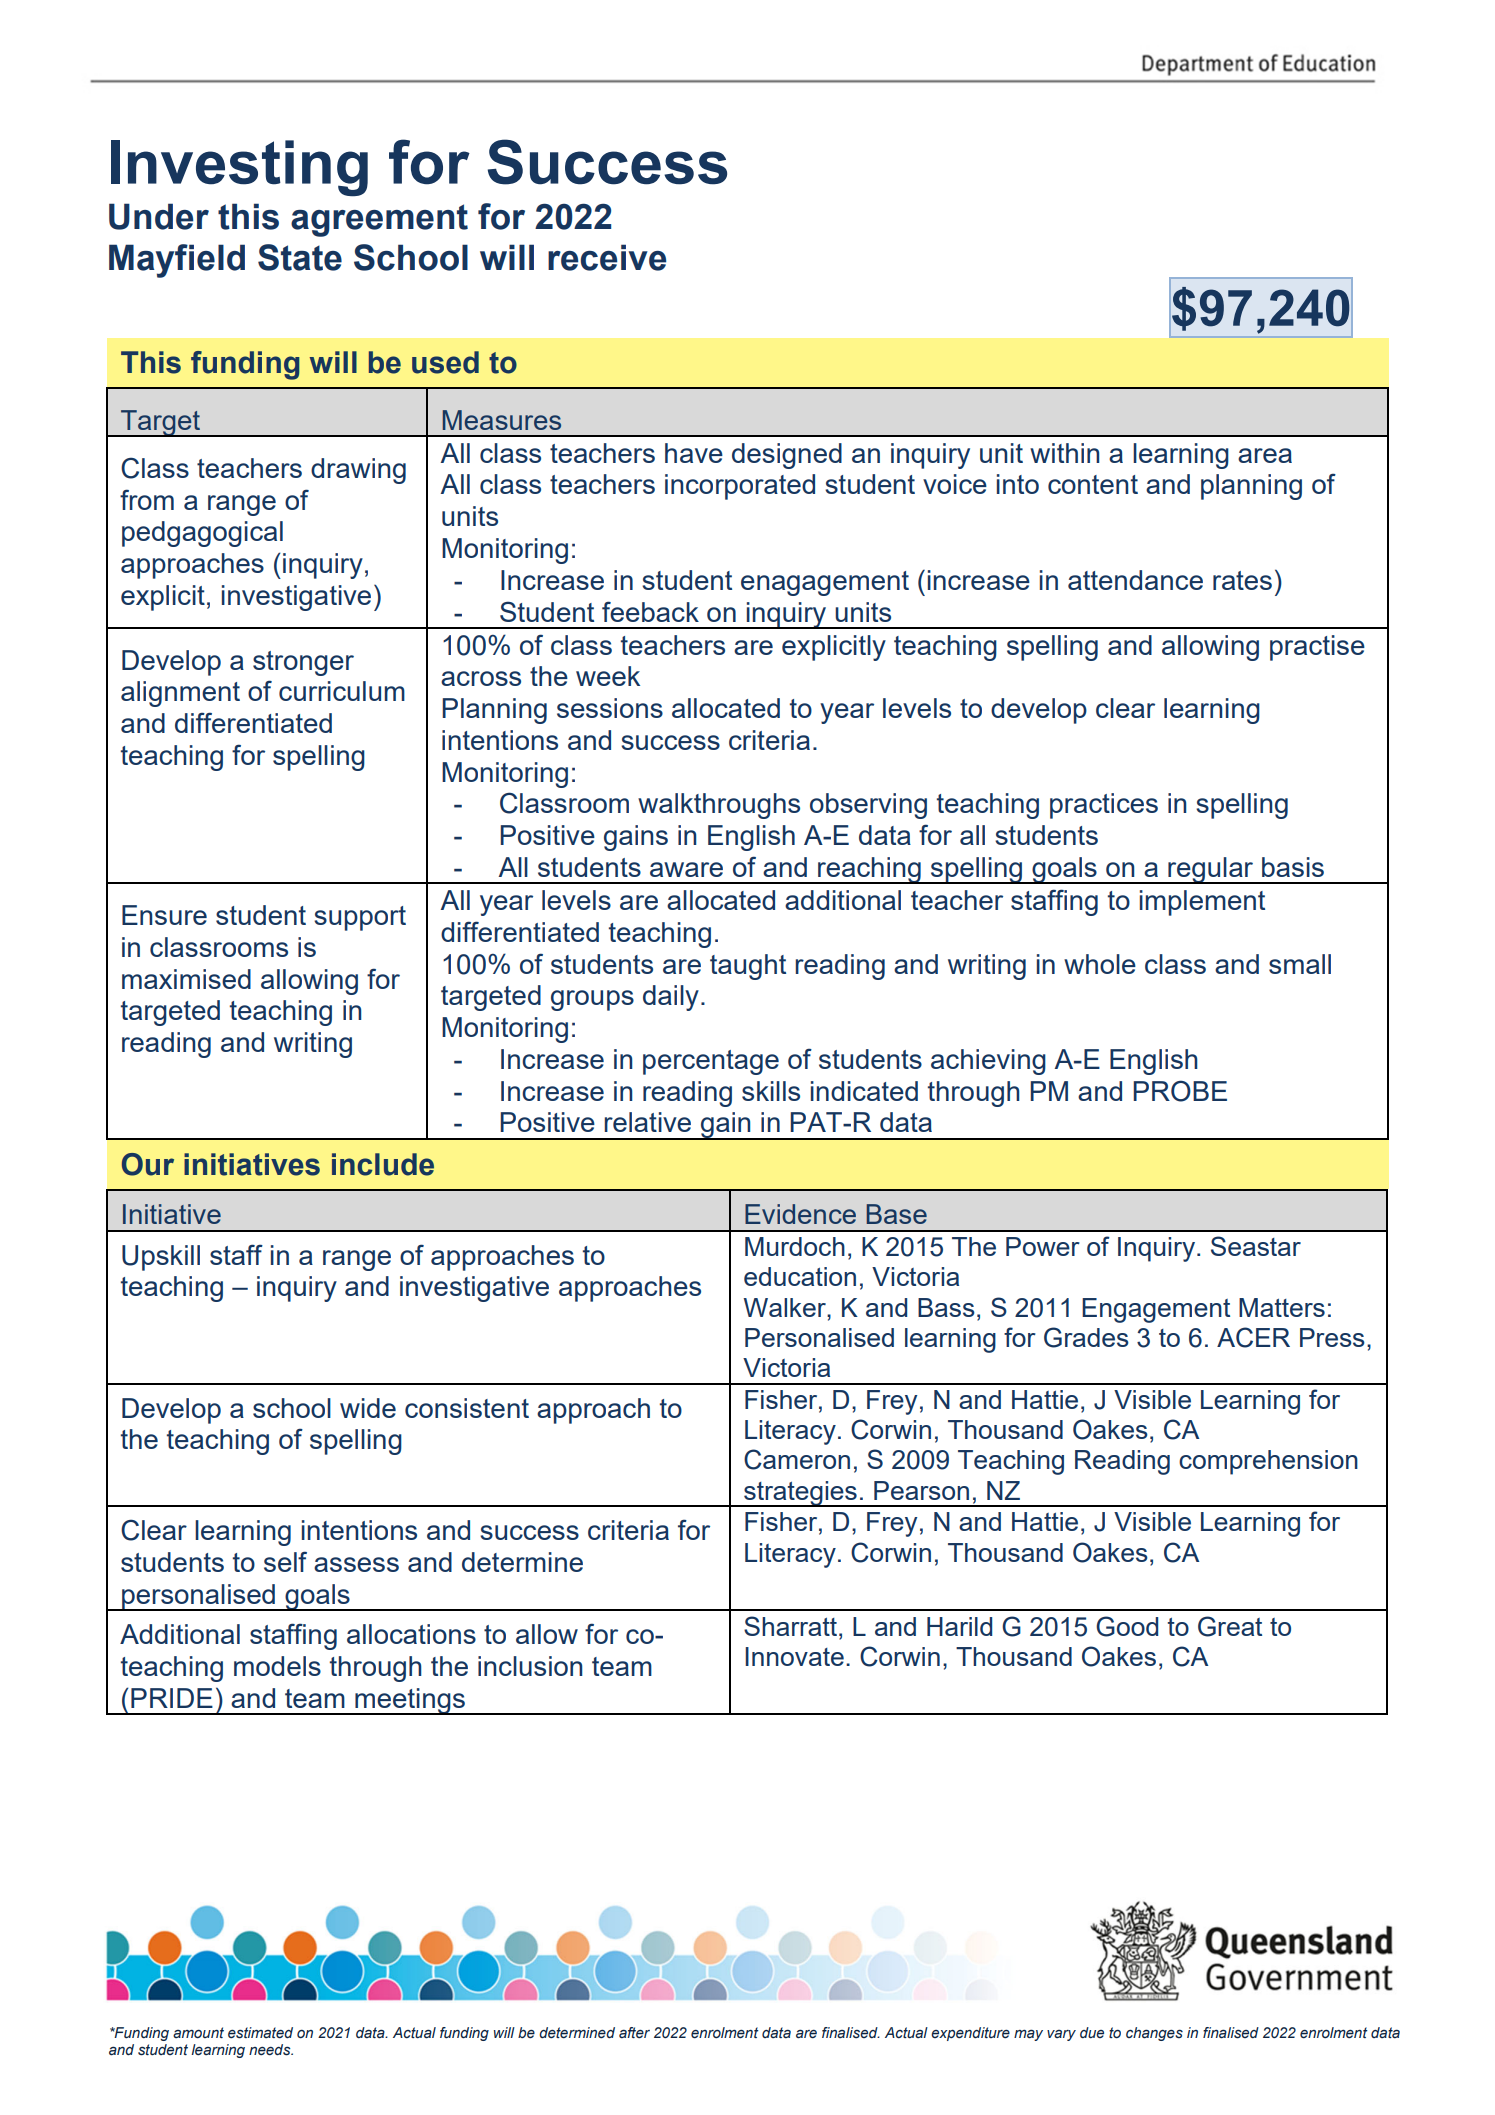  I want to click on after, so click(634, 2033).
